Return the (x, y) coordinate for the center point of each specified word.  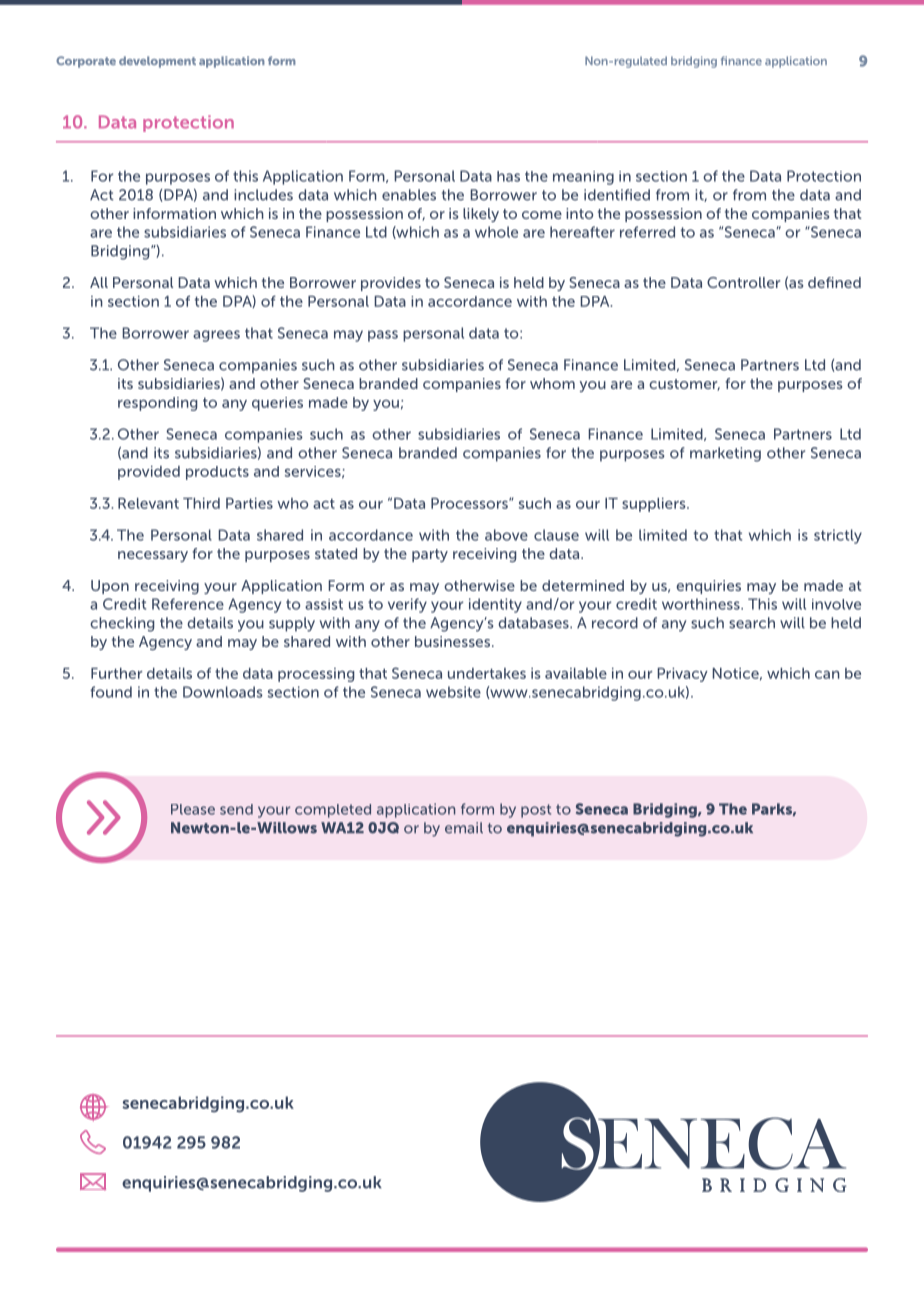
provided (149, 473)
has (508, 176)
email (464, 828)
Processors (470, 503)
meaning (583, 178)
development (157, 62)
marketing (725, 454)
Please (193, 809)
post (536, 811)
